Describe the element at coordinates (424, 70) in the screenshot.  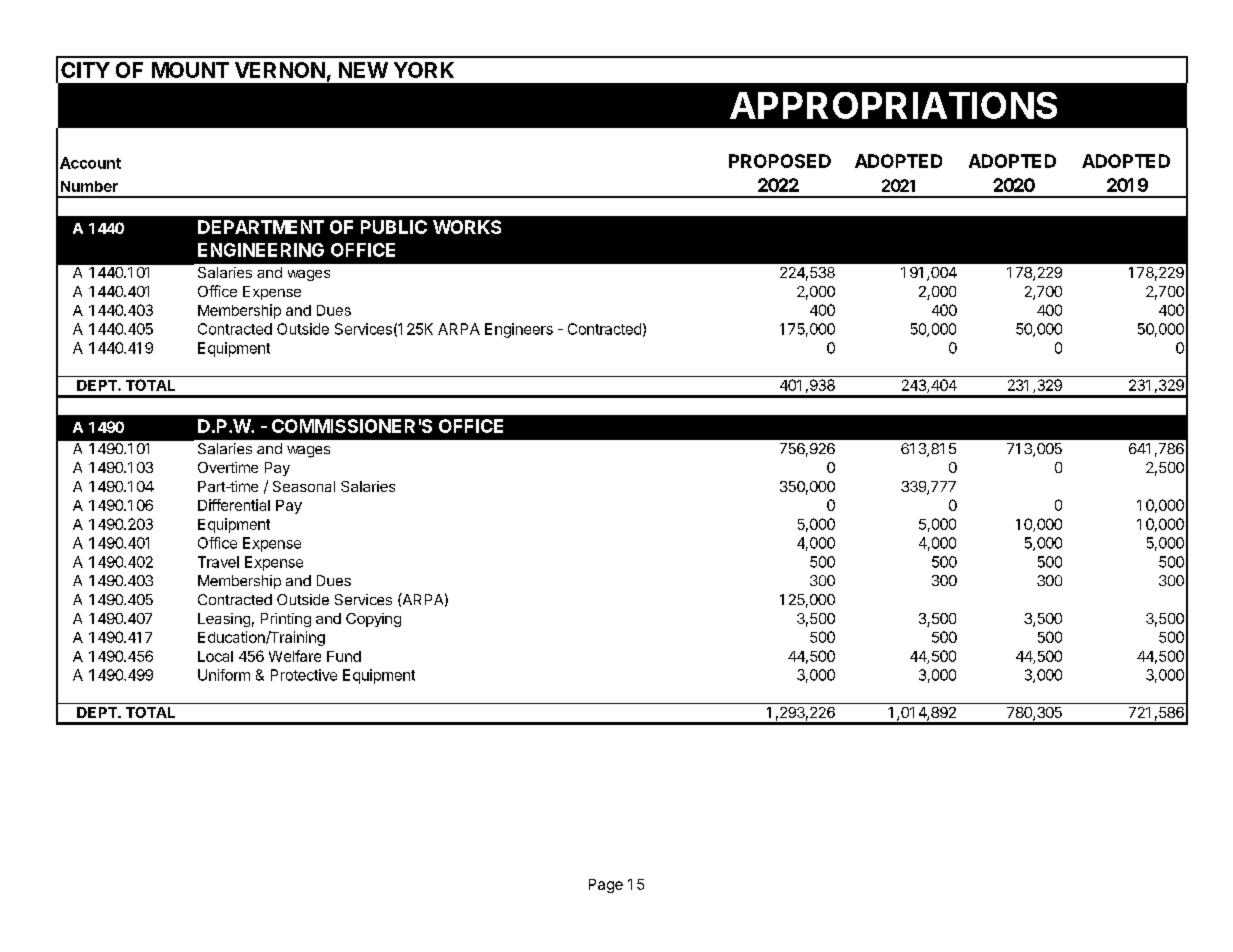
I see `YORK` at that location.
